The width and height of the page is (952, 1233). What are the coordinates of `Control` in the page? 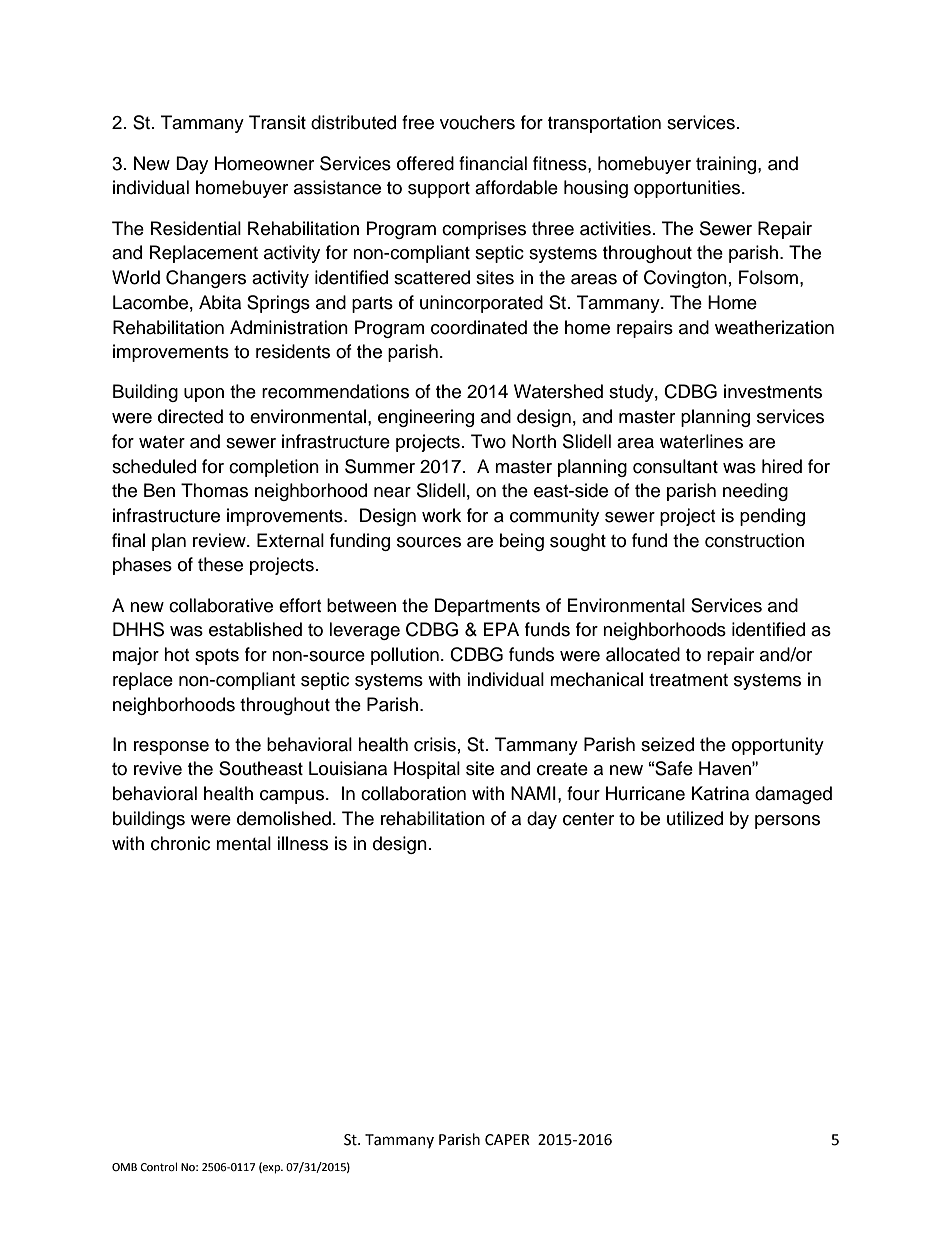 It's located at (159, 1166).
